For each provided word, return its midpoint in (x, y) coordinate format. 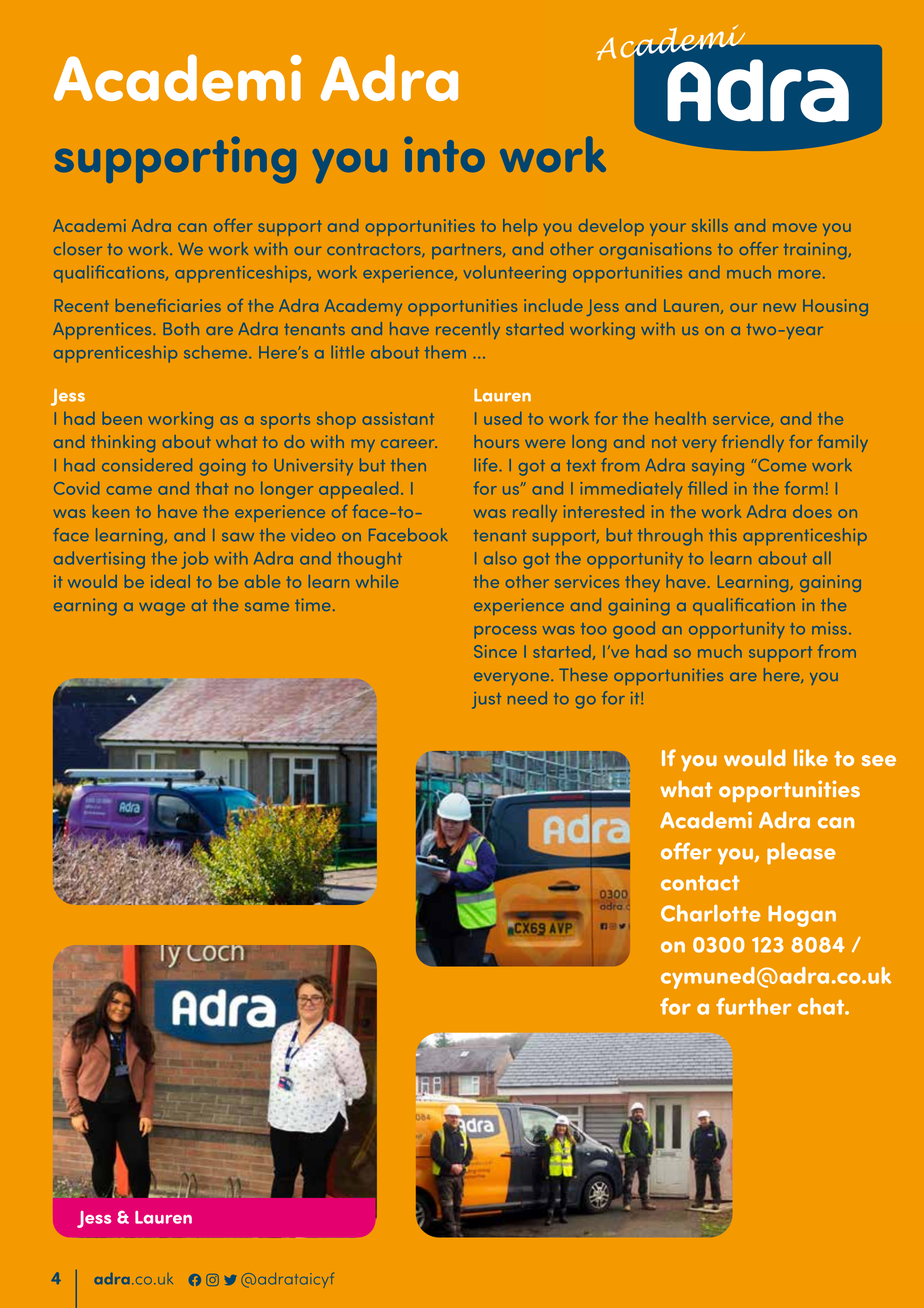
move (795, 227)
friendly (753, 443)
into (444, 154)
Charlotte (711, 913)
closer (78, 248)
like (811, 757)
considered (147, 465)
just (486, 700)
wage (162, 609)
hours (497, 441)
